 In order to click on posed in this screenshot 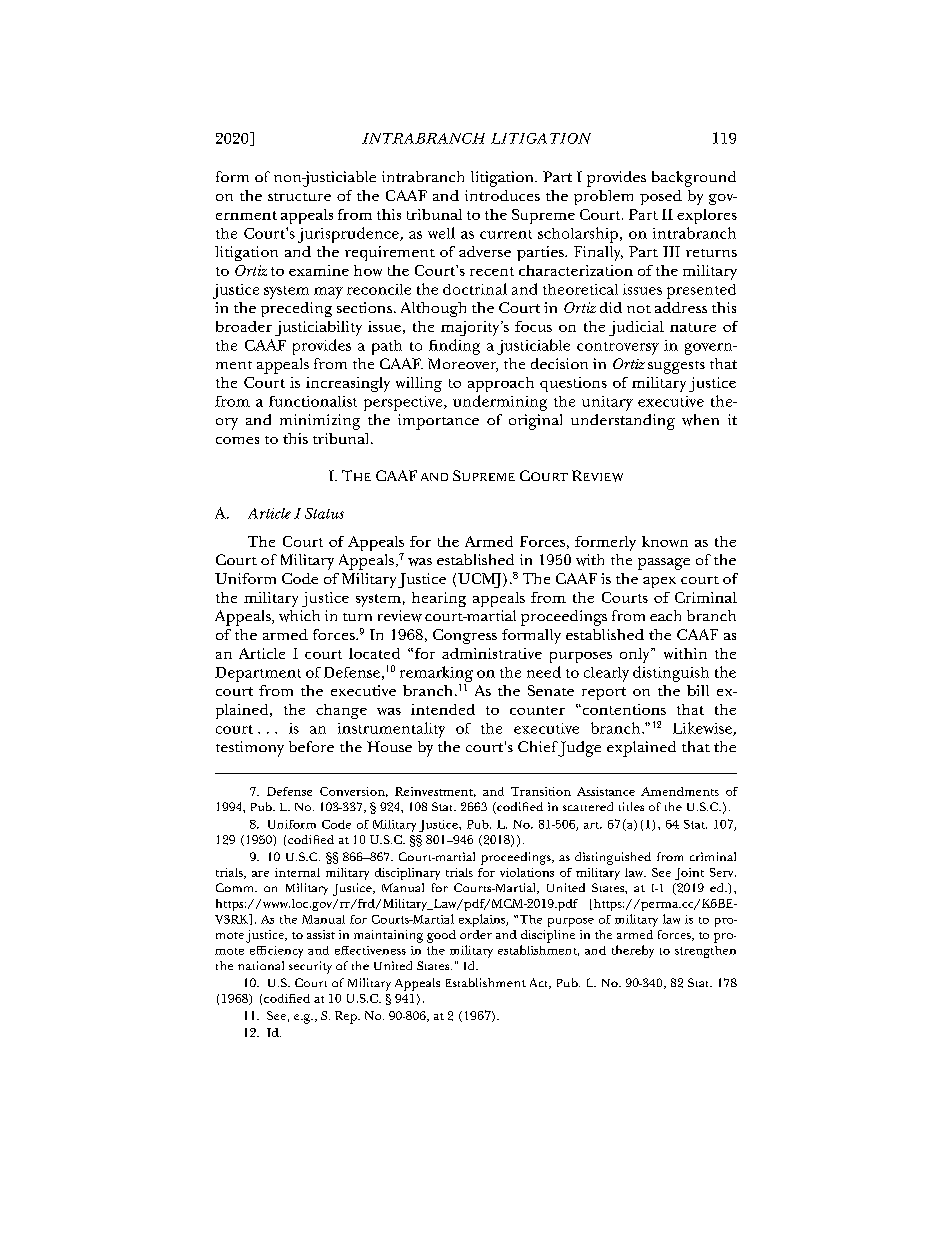, I will do `click(661, 197)`.
